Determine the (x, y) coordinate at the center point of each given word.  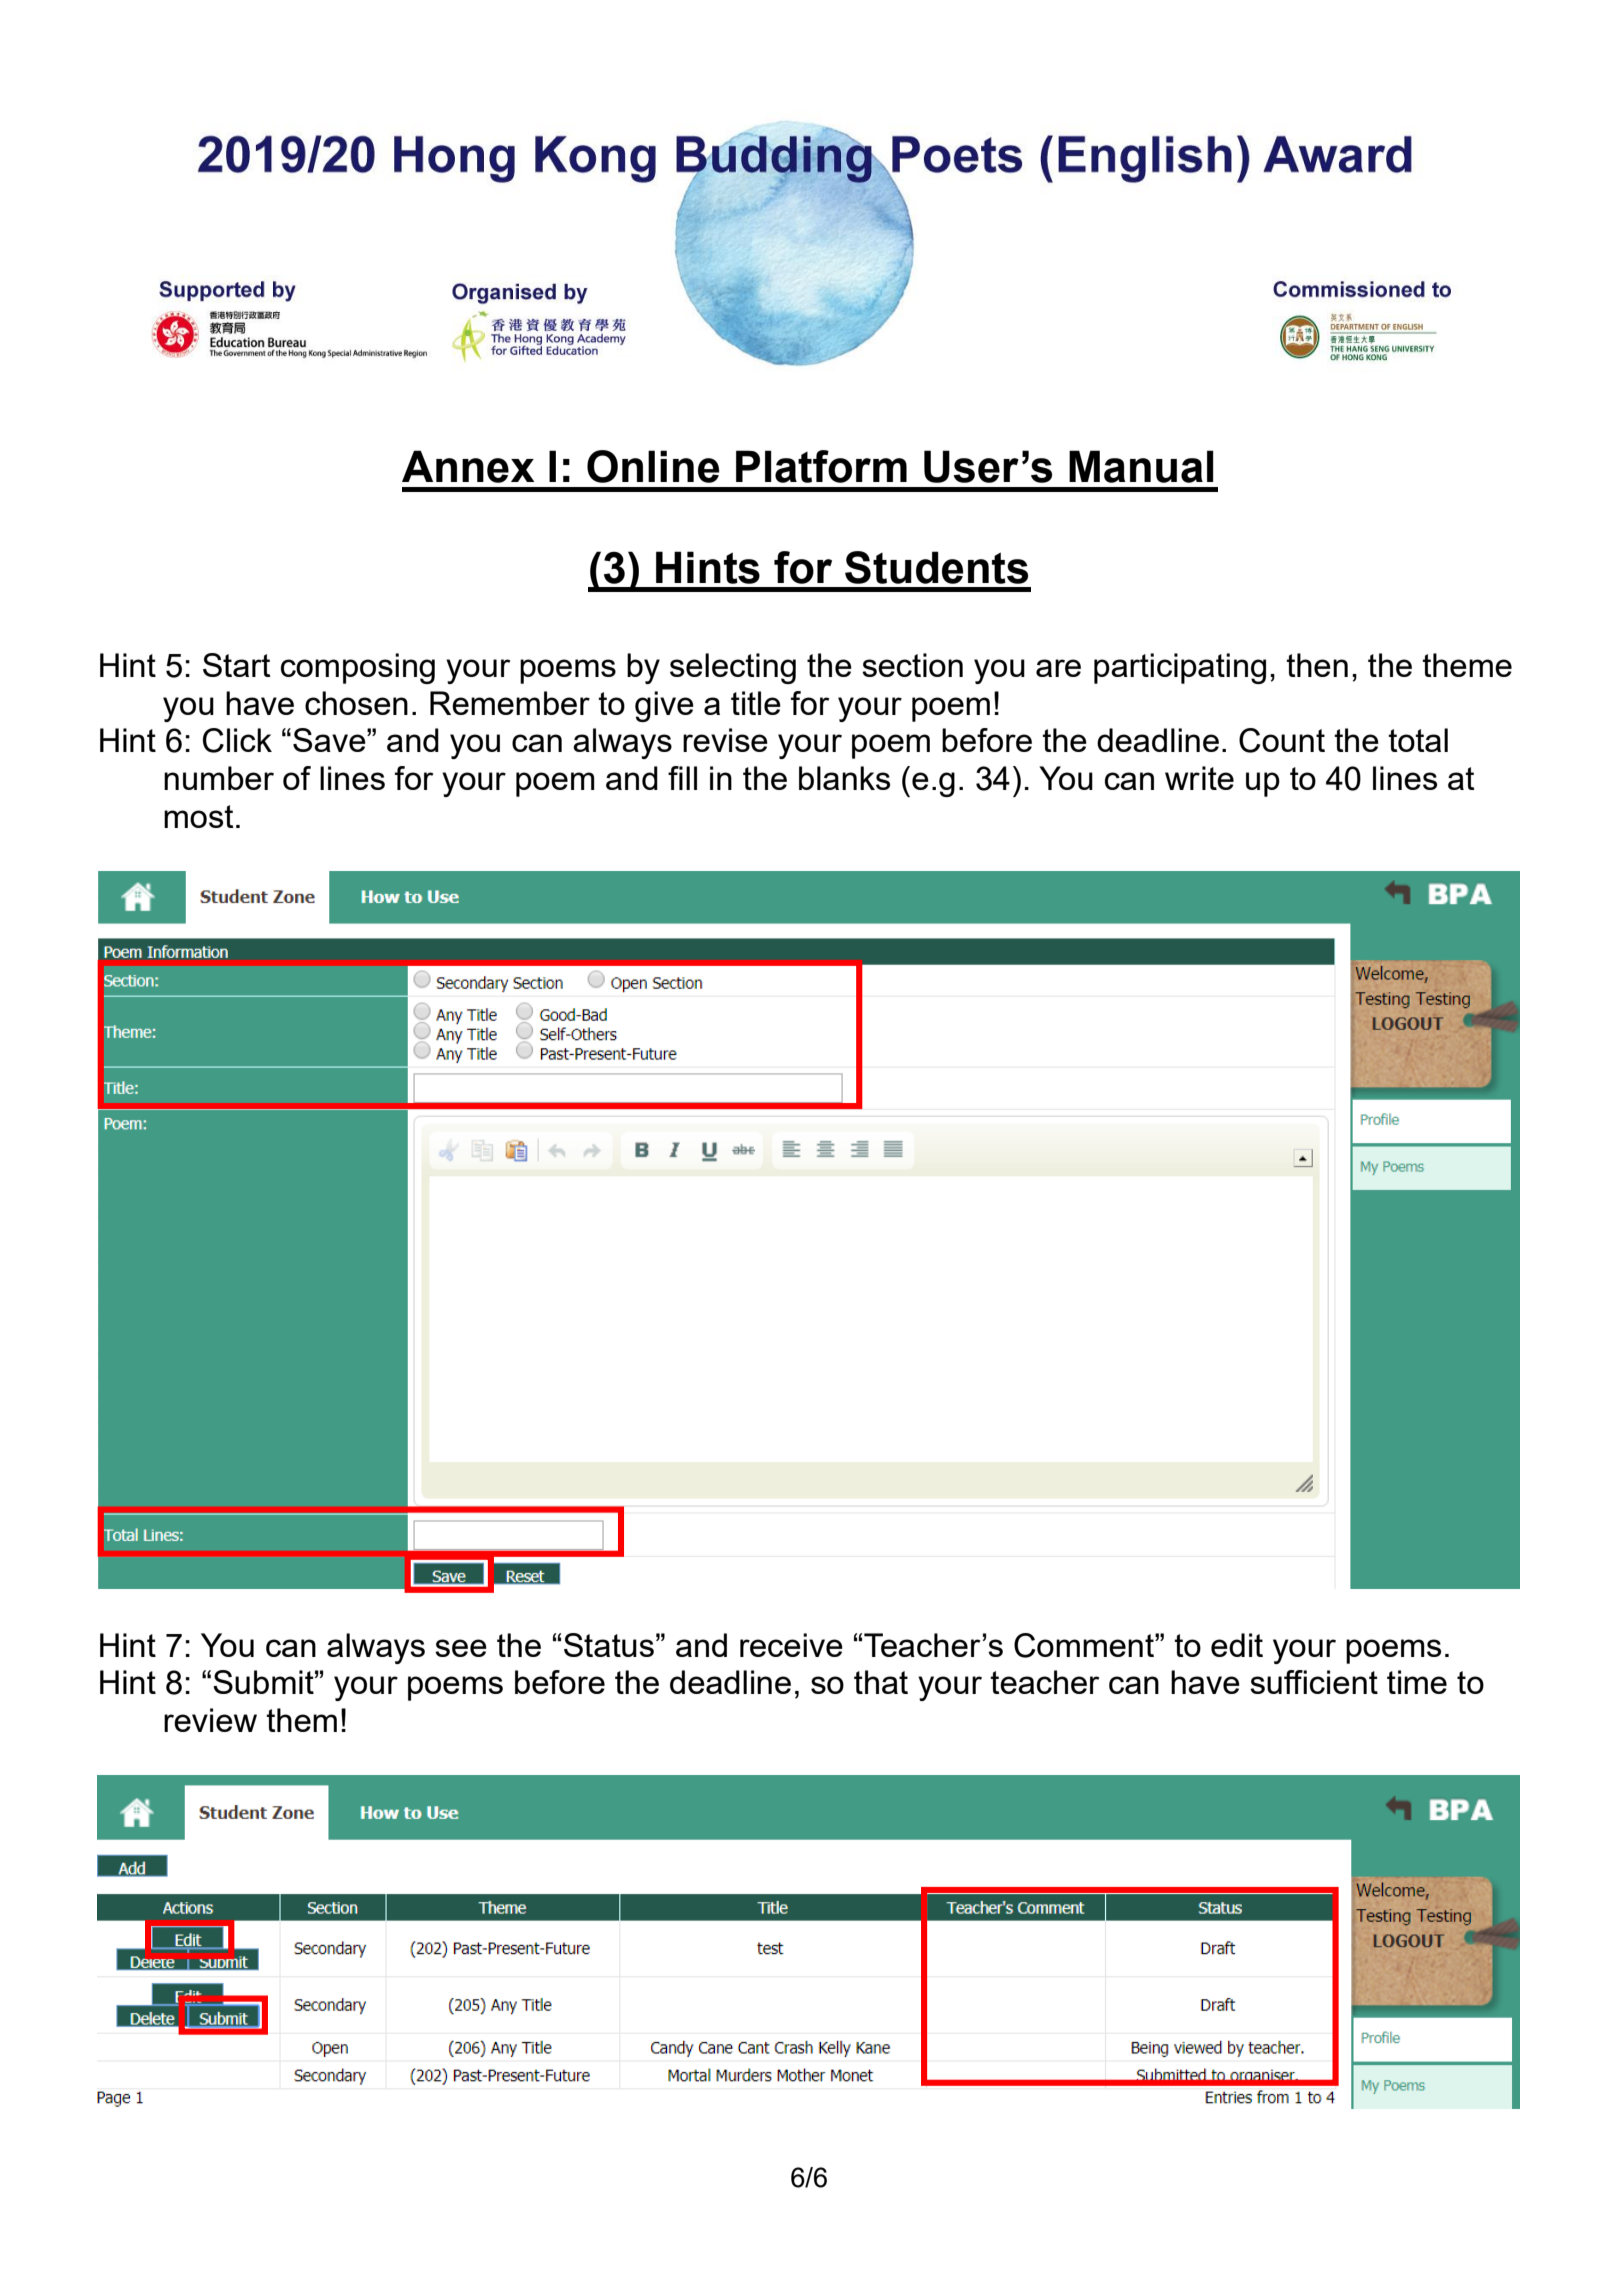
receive (791, 1645)
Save (330, 740)
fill (682, 778)
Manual (1141, 466)
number (219, 778)
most (199, 816)
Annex (468, 466)
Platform (821, 466)
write (1199, 778)
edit (1237, 1645)
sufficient (1314, 1682)
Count (1282, 740)
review (210, 1720)
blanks (844, 778)
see (461, 1648)
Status (609, 1645)
